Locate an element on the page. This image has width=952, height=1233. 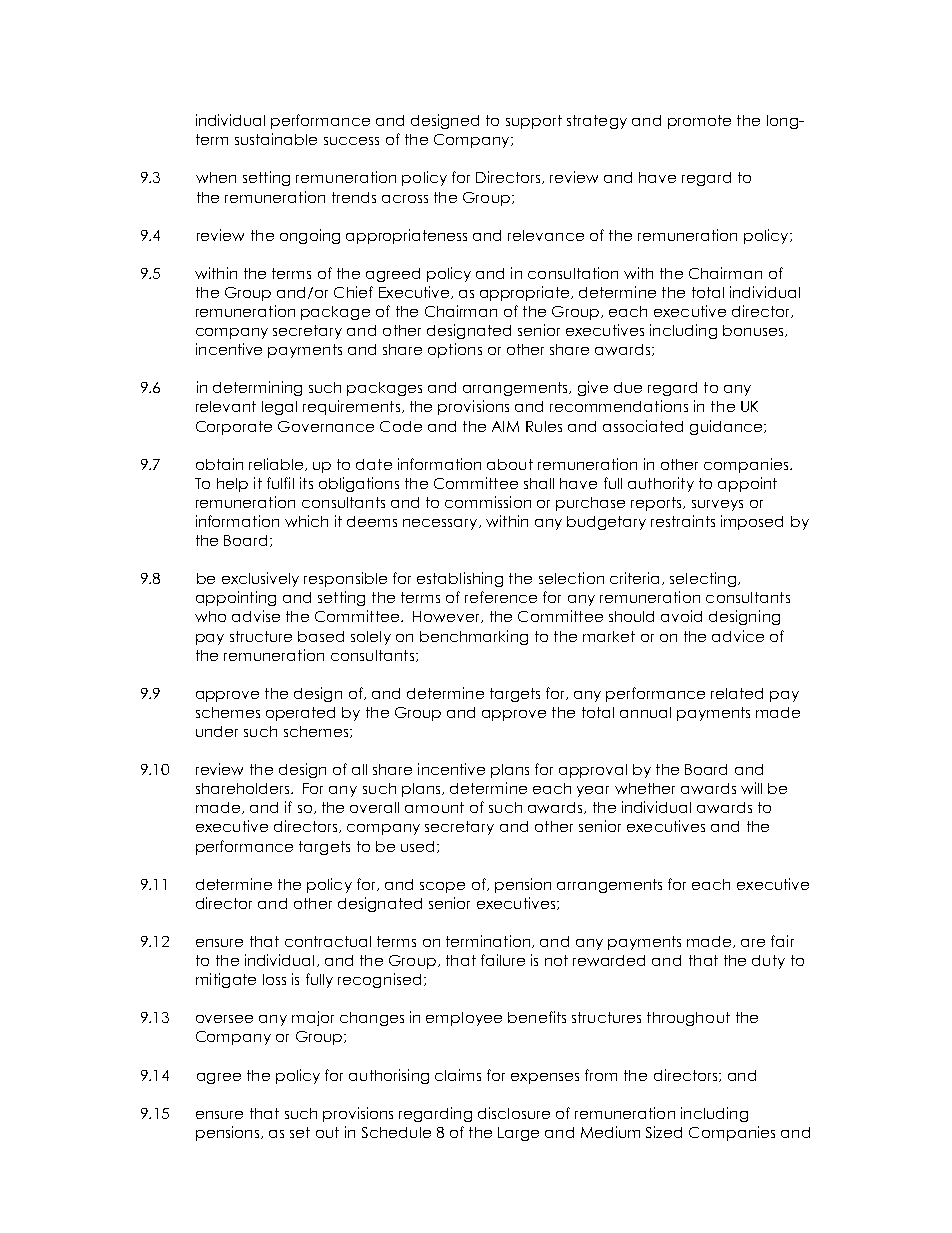
major is located at coordinates (313, 1018).
